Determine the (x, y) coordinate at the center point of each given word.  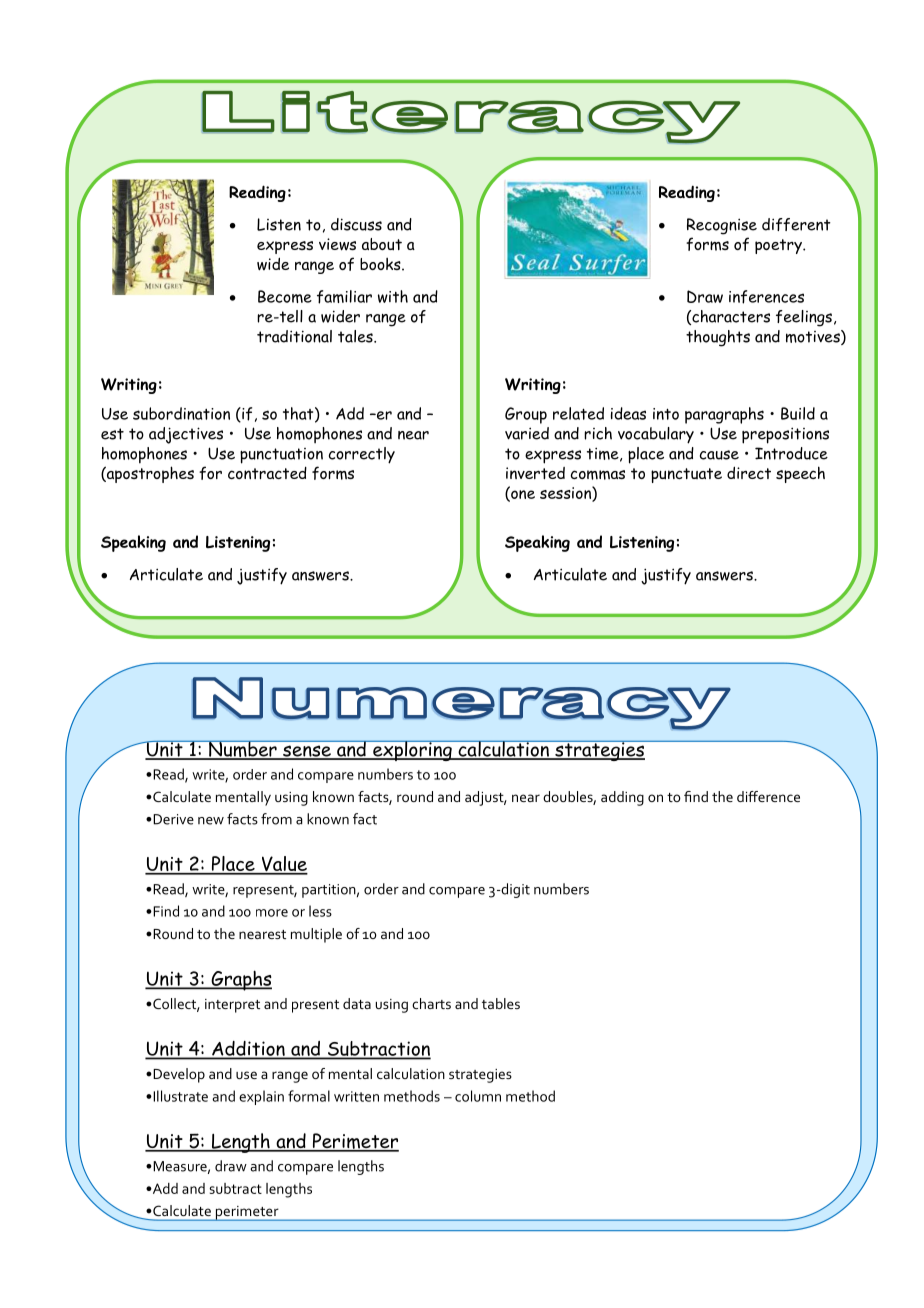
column (478, 1096)
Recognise (722, 226)
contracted (267, 473)
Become (285, 296)
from (276, 819)
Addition (248, 1049)
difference (768, 796)
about (382, 244)
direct (749, 473)
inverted (535, 473)
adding (622, 798)
